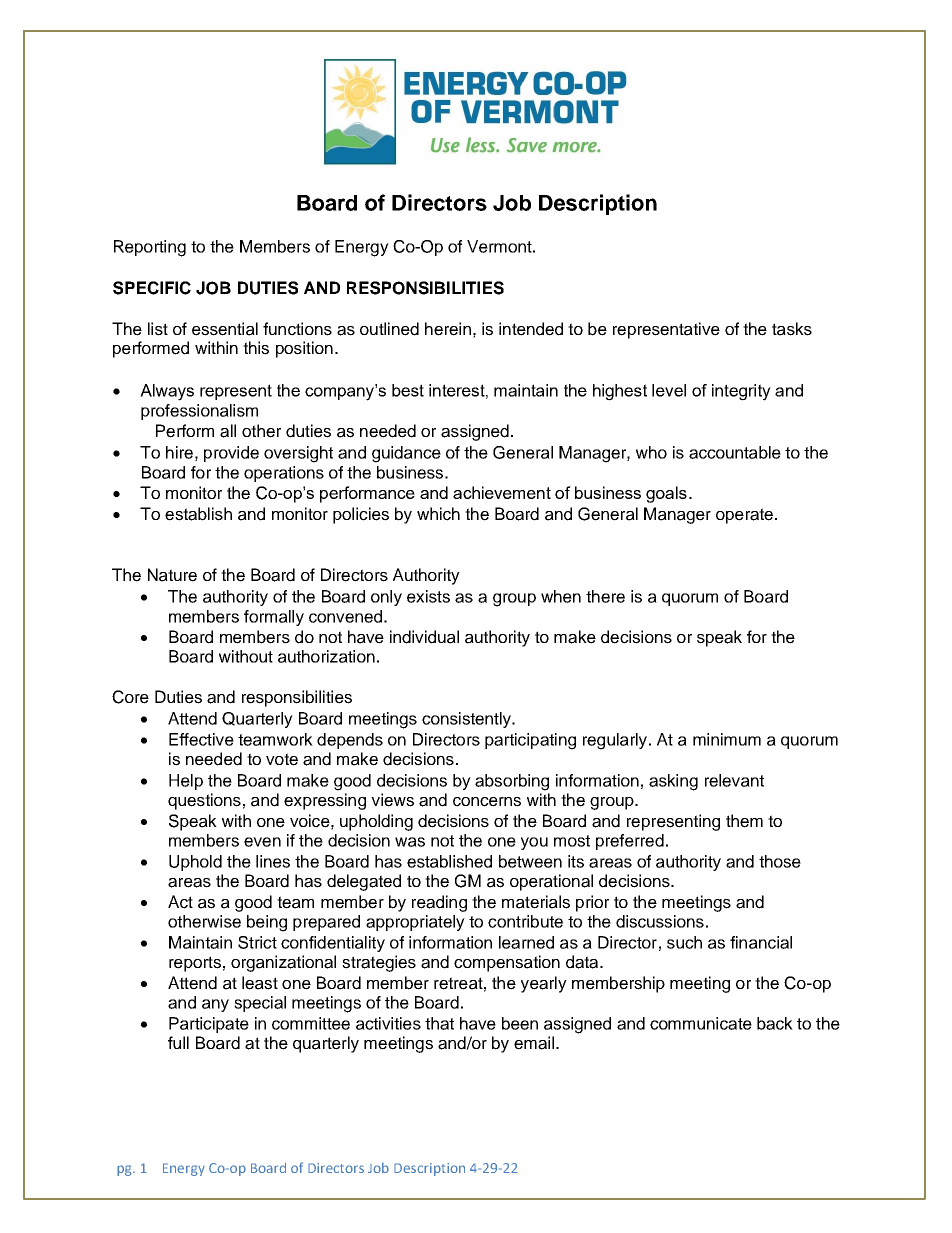  What do you see at coordinates (152, 288) in the screenshot?
I see `SPECIFIC` at bounding box center [152, 288].
